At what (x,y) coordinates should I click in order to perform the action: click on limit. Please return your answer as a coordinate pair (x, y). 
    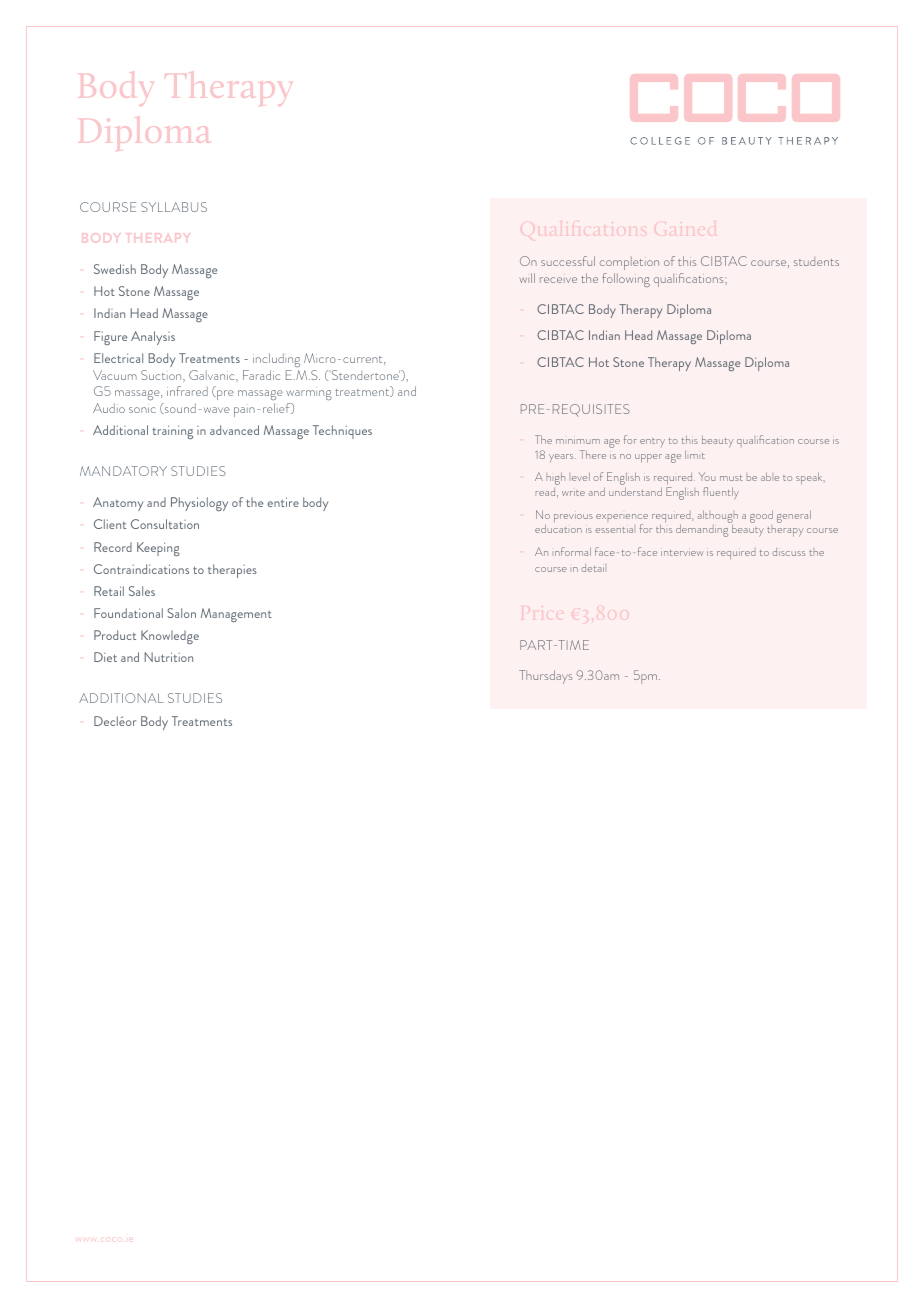
    Looking at the image, I should click on (695, 454).
